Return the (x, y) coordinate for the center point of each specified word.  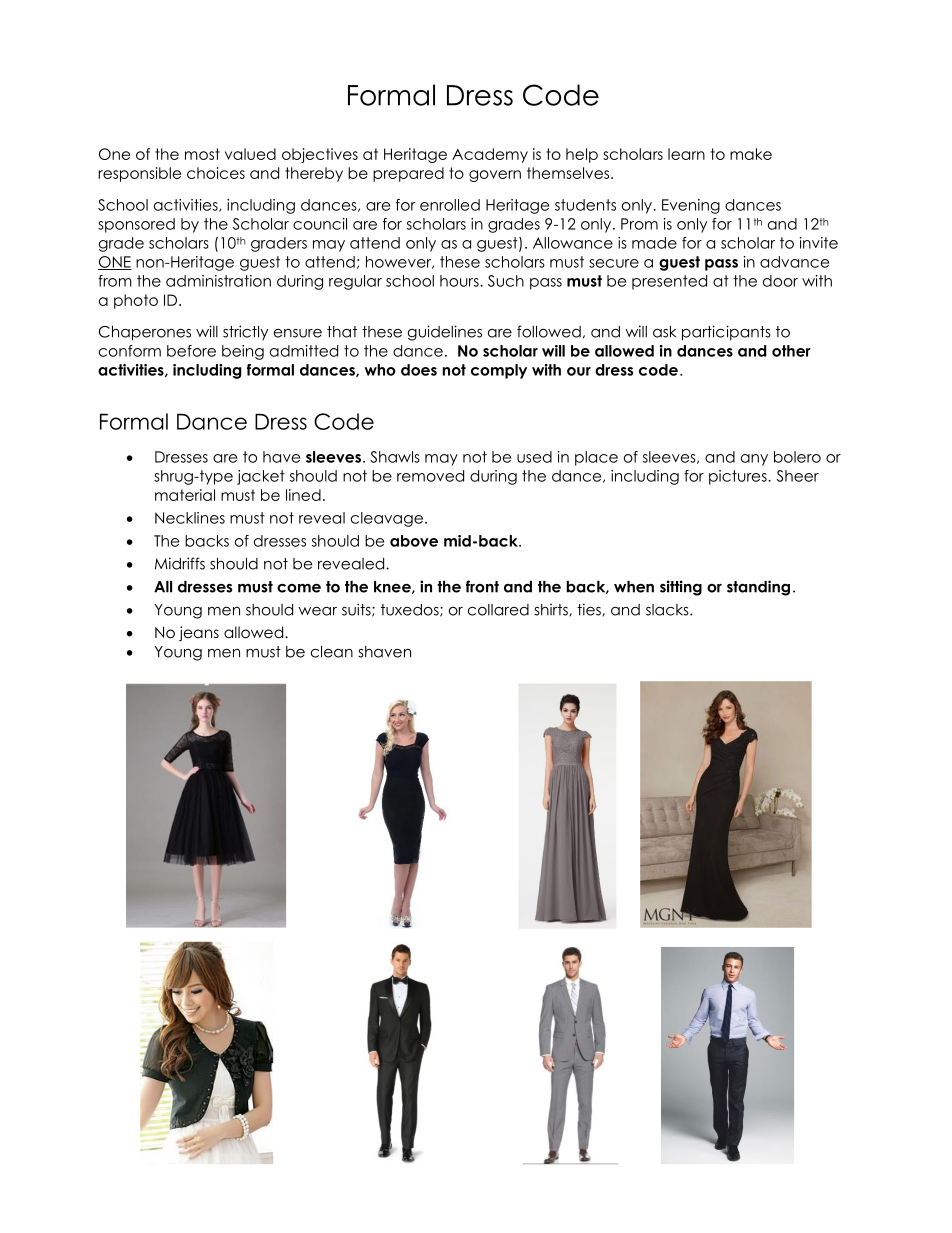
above (414, 541)
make (751, 154)
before (191, 351)
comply (499, 371)
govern (495, 176)
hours (460, 281)
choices (216, 173)
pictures (739, 477)
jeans (199, 633)
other (791, 351)
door (780, 281)
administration (218, 281)
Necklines (190, 518)
